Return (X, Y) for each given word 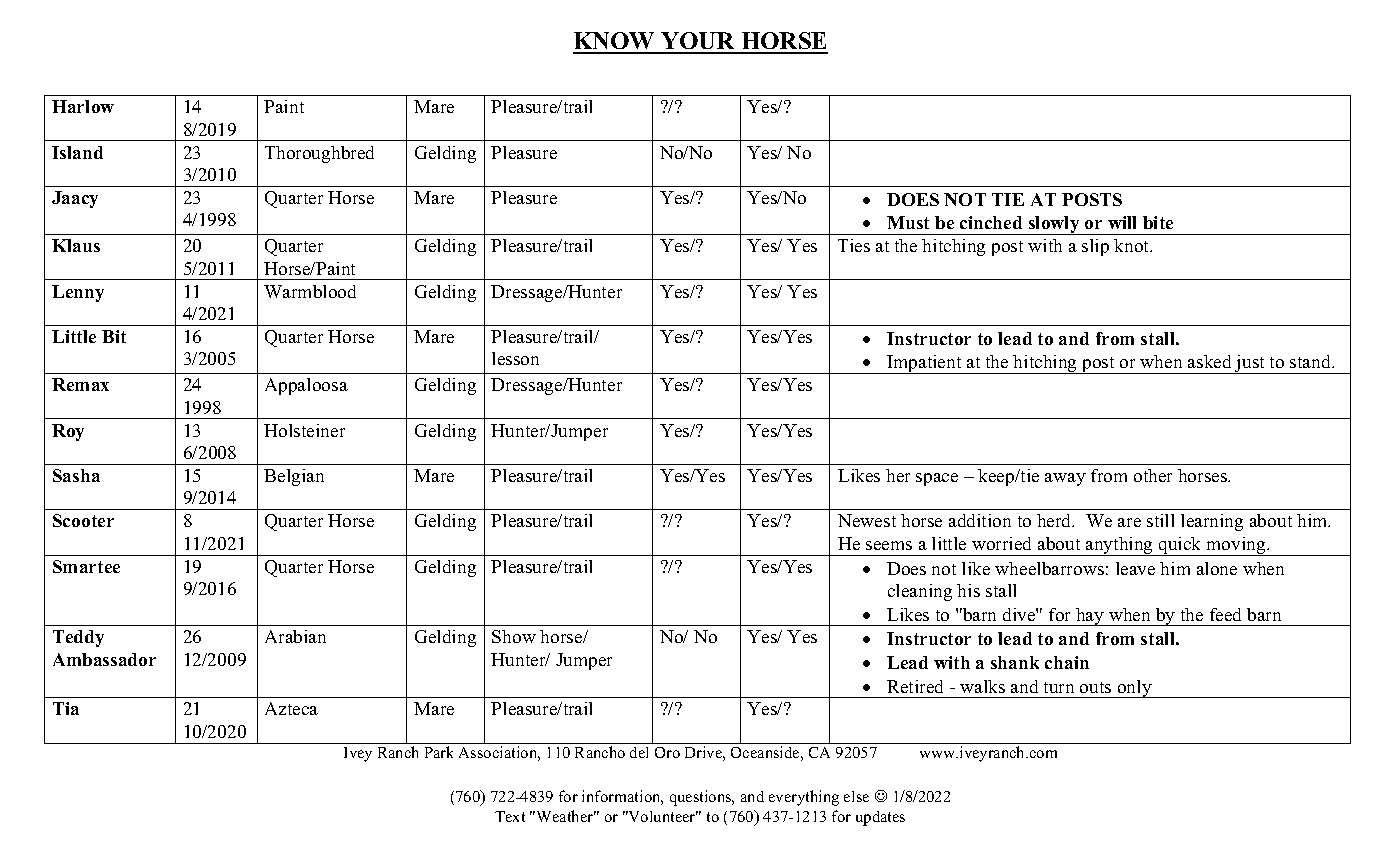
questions (702, 798)
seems (889, 545)
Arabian (295, 636)
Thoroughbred (319, 154)
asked (1209, 361)
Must (908, 222)
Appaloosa (306, 386)
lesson (515, 358)
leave (1135, 568)
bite (1158, 222)
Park (439, 752)
